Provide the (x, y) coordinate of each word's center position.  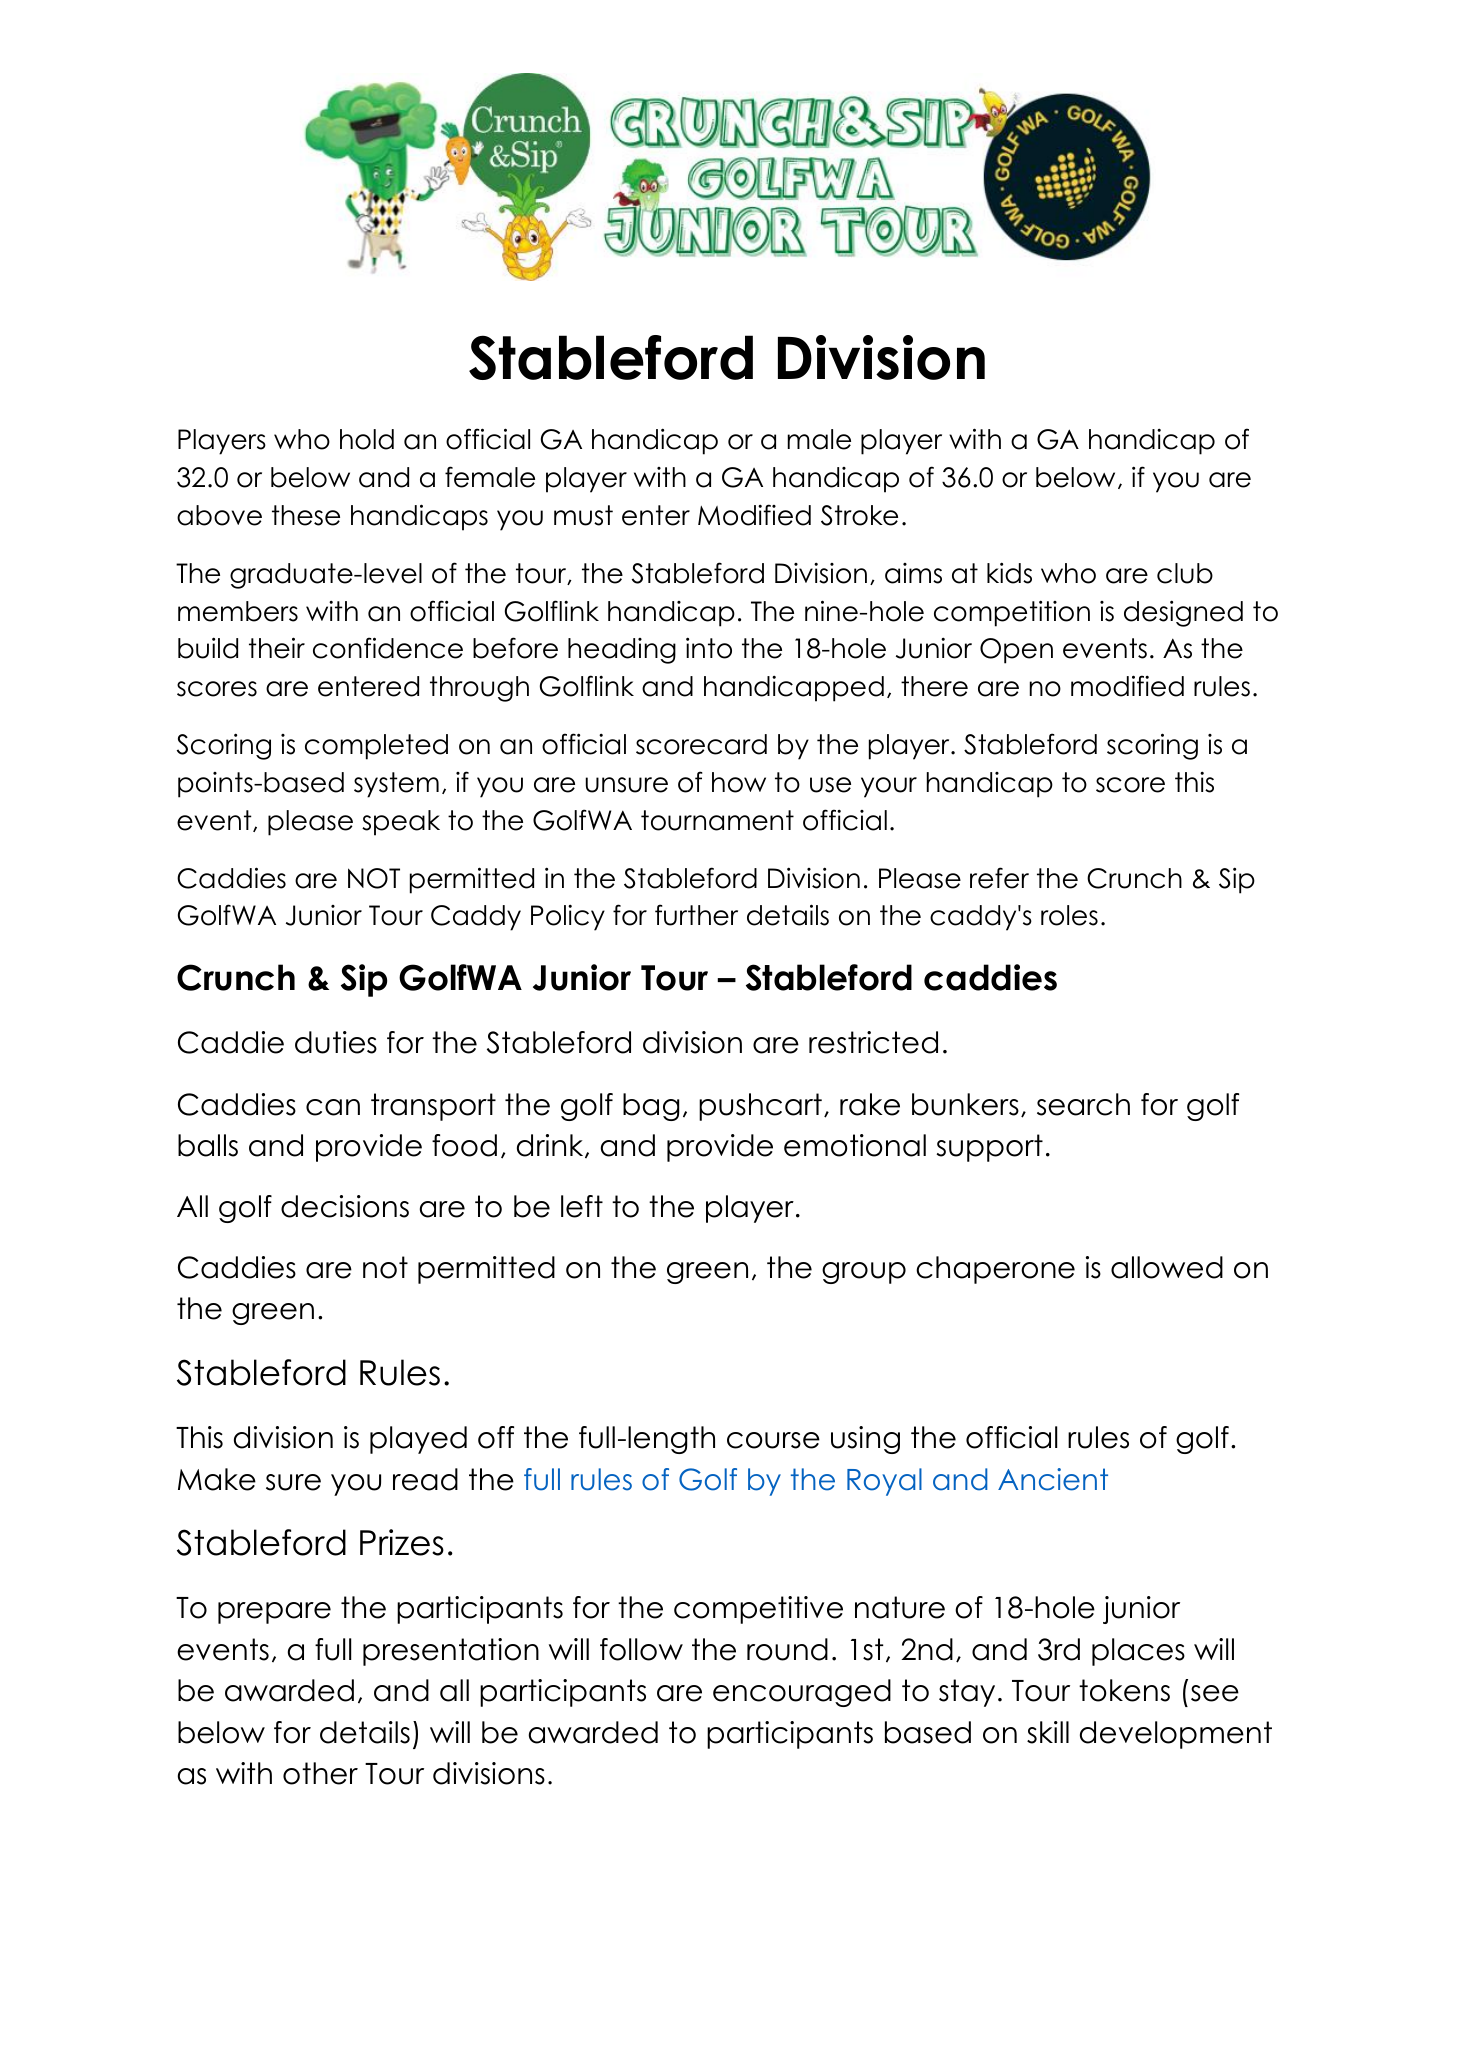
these (306, 515)
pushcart (760, 1107)
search (1083, 1104)
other (320, 1773)
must (583, 515)
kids (1009, 573)
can (333, 1107)
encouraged (802, 1693)
